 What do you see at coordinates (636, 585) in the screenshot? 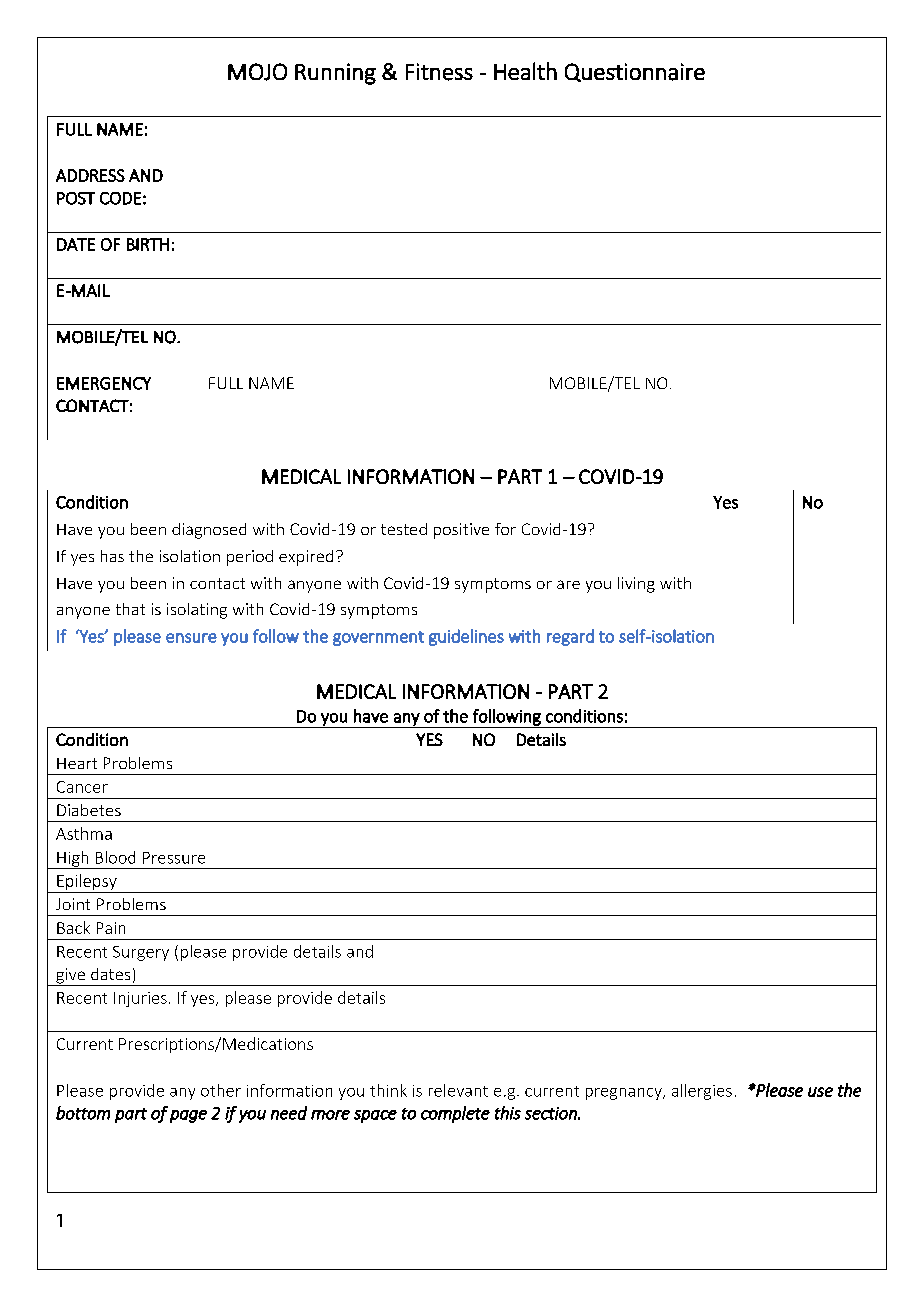
I see `living` at bounding box center [636, 585].
